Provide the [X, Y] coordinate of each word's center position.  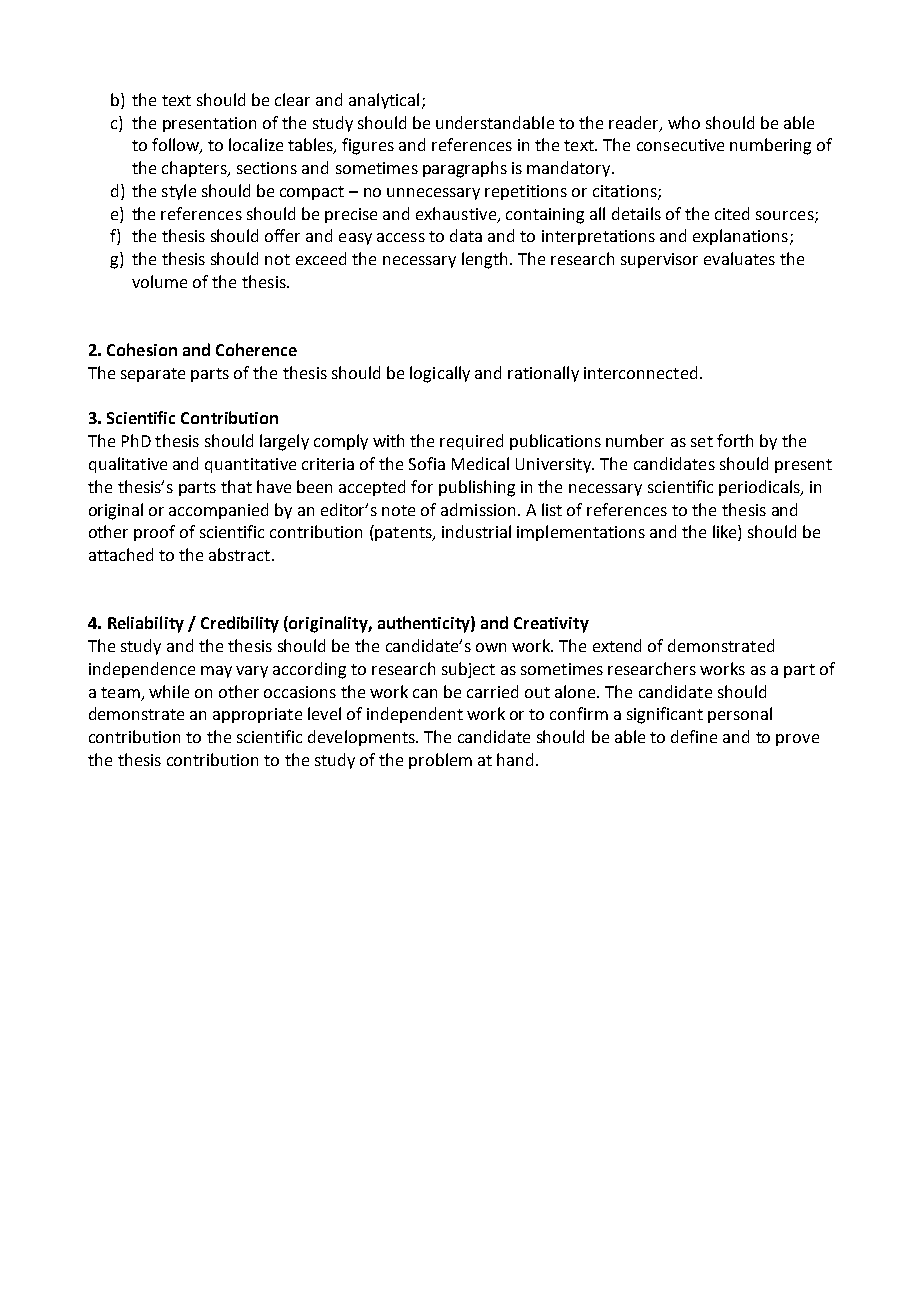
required [471, 442]
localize [256, 144]
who [684, 122]
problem [440, 761]
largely [284, 442]
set [702, 441]
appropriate [257, 715]
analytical [384, 101]
